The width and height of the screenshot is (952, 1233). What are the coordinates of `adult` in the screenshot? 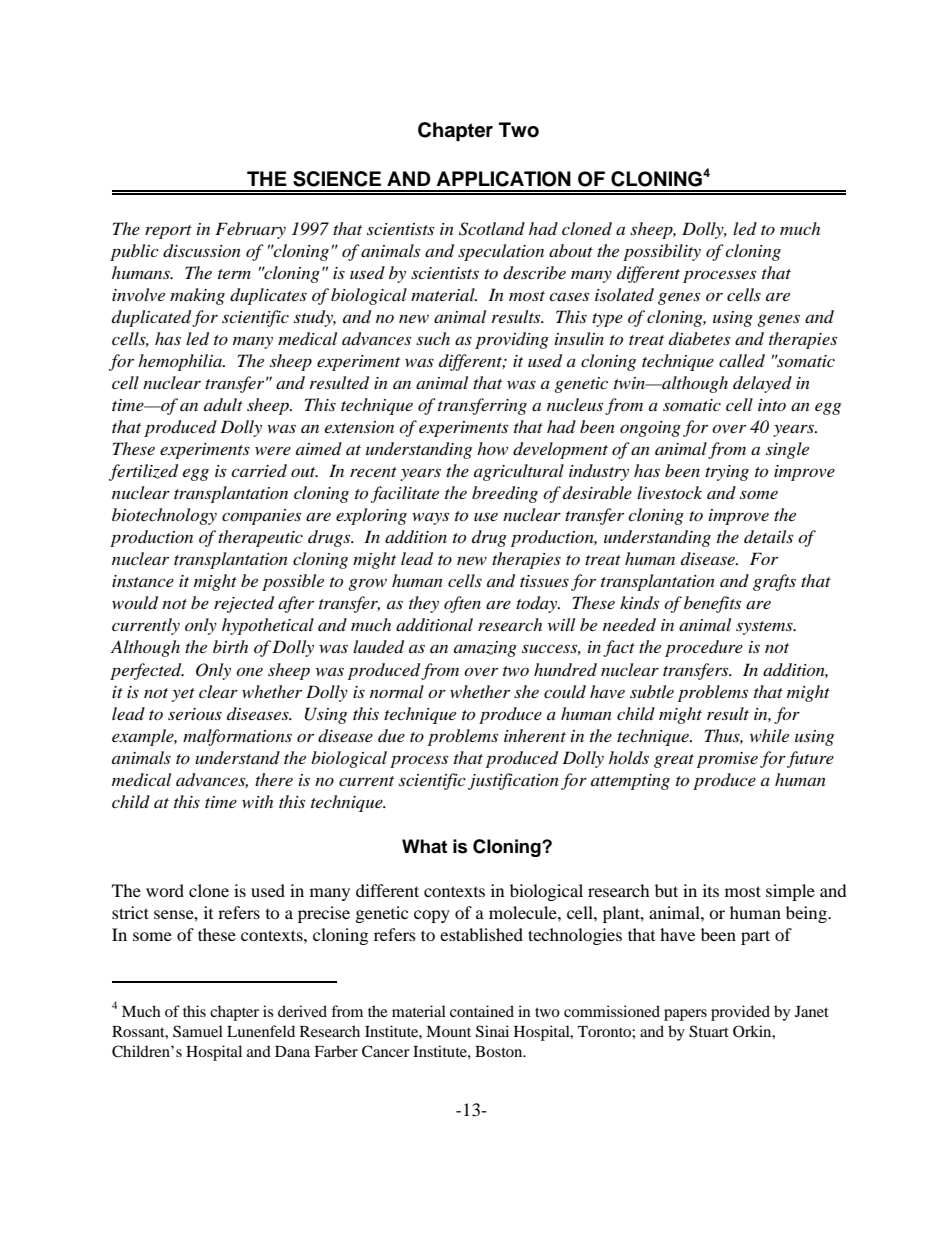 It's located at (223, 404).
